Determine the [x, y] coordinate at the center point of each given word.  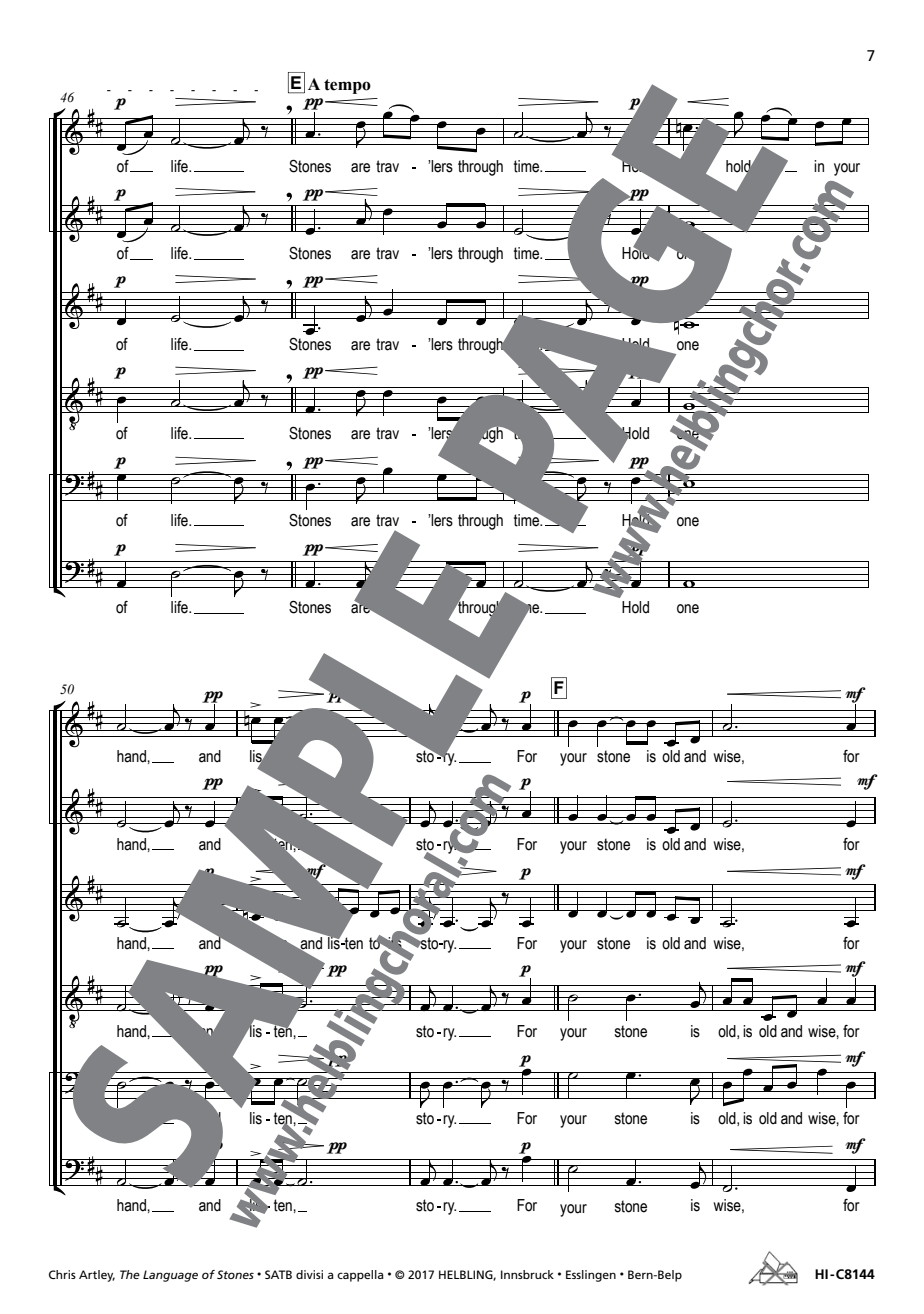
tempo [347, 86]
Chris [62, 1274]
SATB [278, 1274]
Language [170, 1276]
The [130, 1274]
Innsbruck [527, 1274]
